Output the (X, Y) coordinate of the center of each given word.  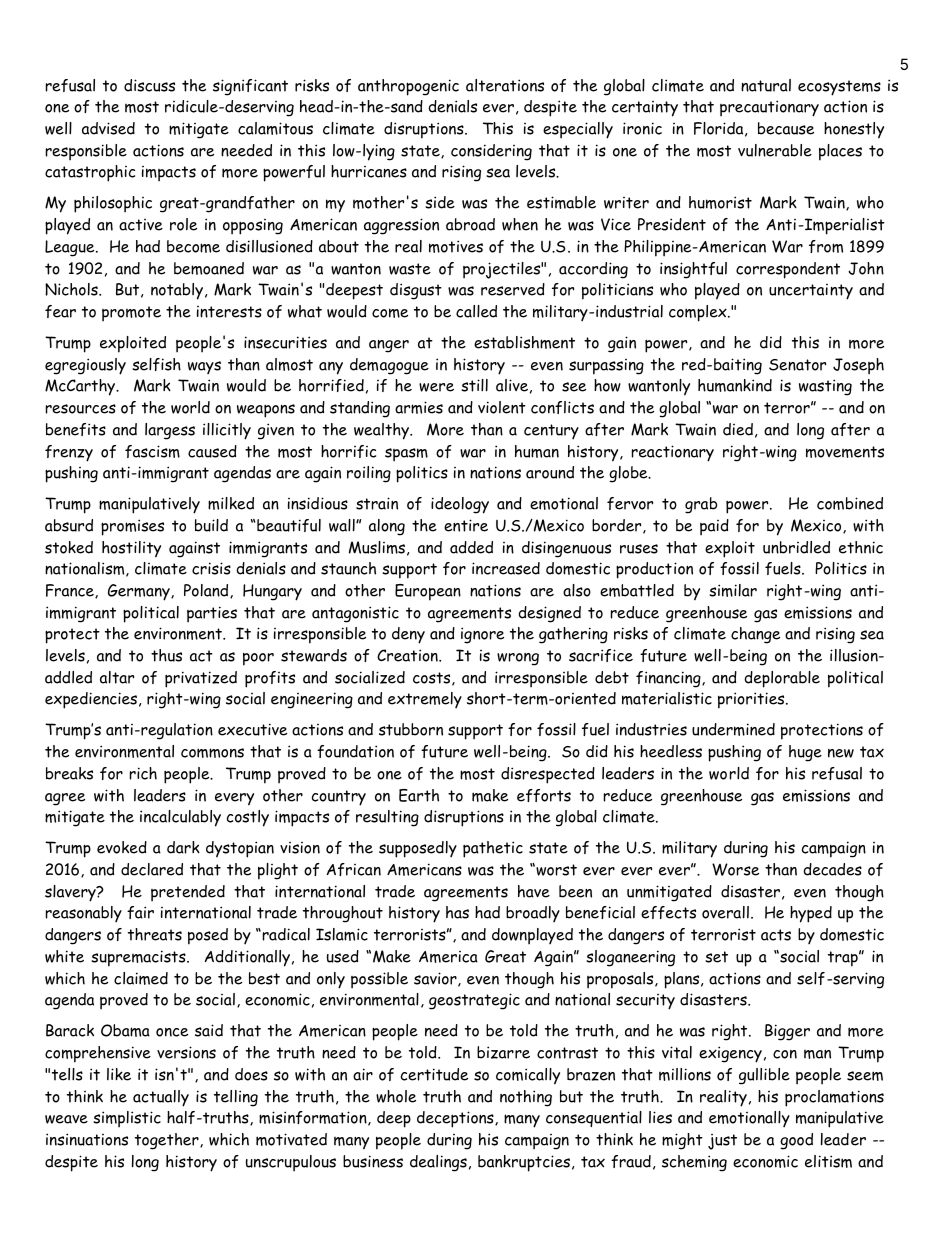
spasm (406, 455)
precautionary (769, 108)
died (738, 429)
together (168, 1141)
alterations (505, 85)
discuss (149, 85)
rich (143, 773)
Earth (419, 795)
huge (805, 753)
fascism (152, 451)
